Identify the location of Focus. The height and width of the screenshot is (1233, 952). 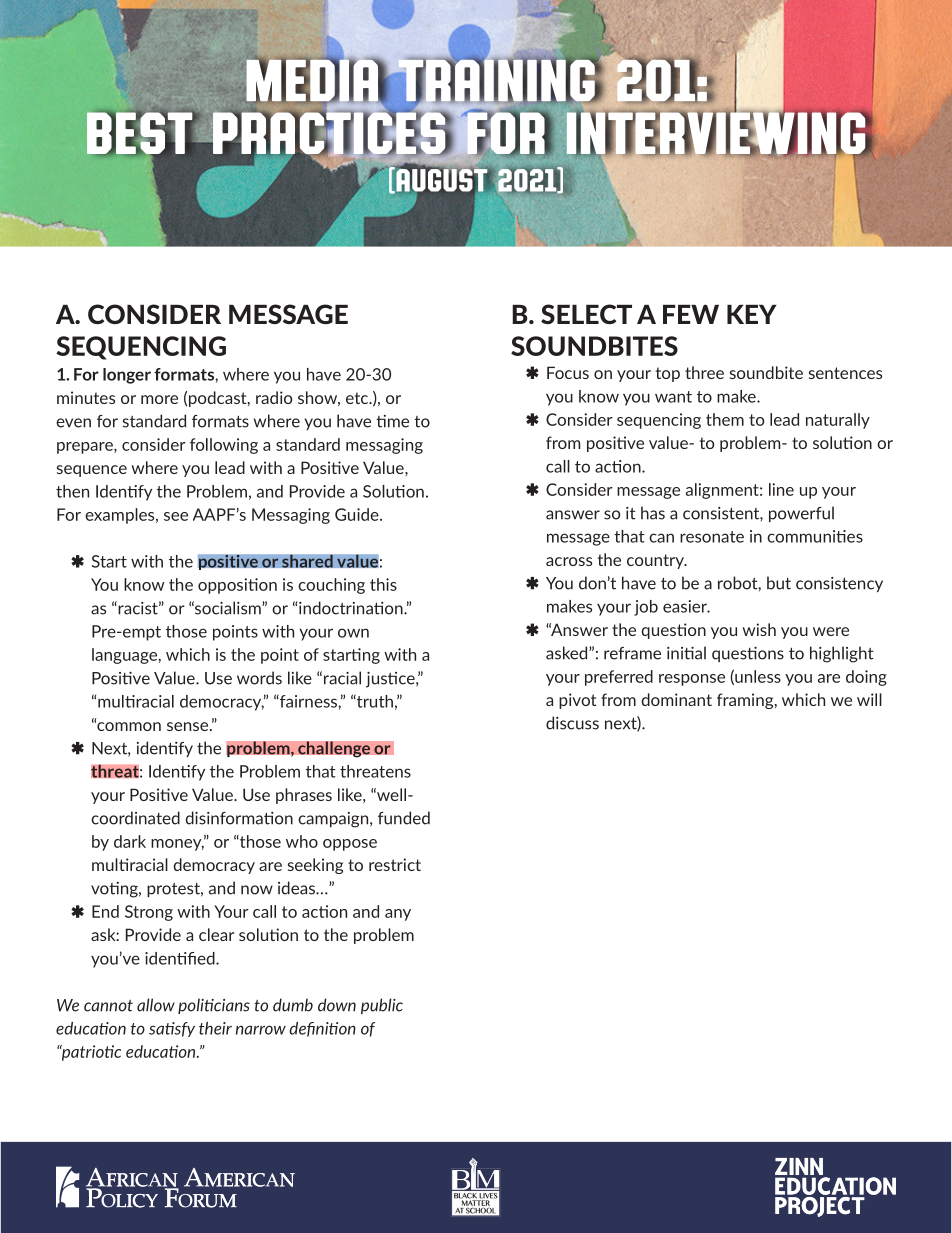
(568, 372).
